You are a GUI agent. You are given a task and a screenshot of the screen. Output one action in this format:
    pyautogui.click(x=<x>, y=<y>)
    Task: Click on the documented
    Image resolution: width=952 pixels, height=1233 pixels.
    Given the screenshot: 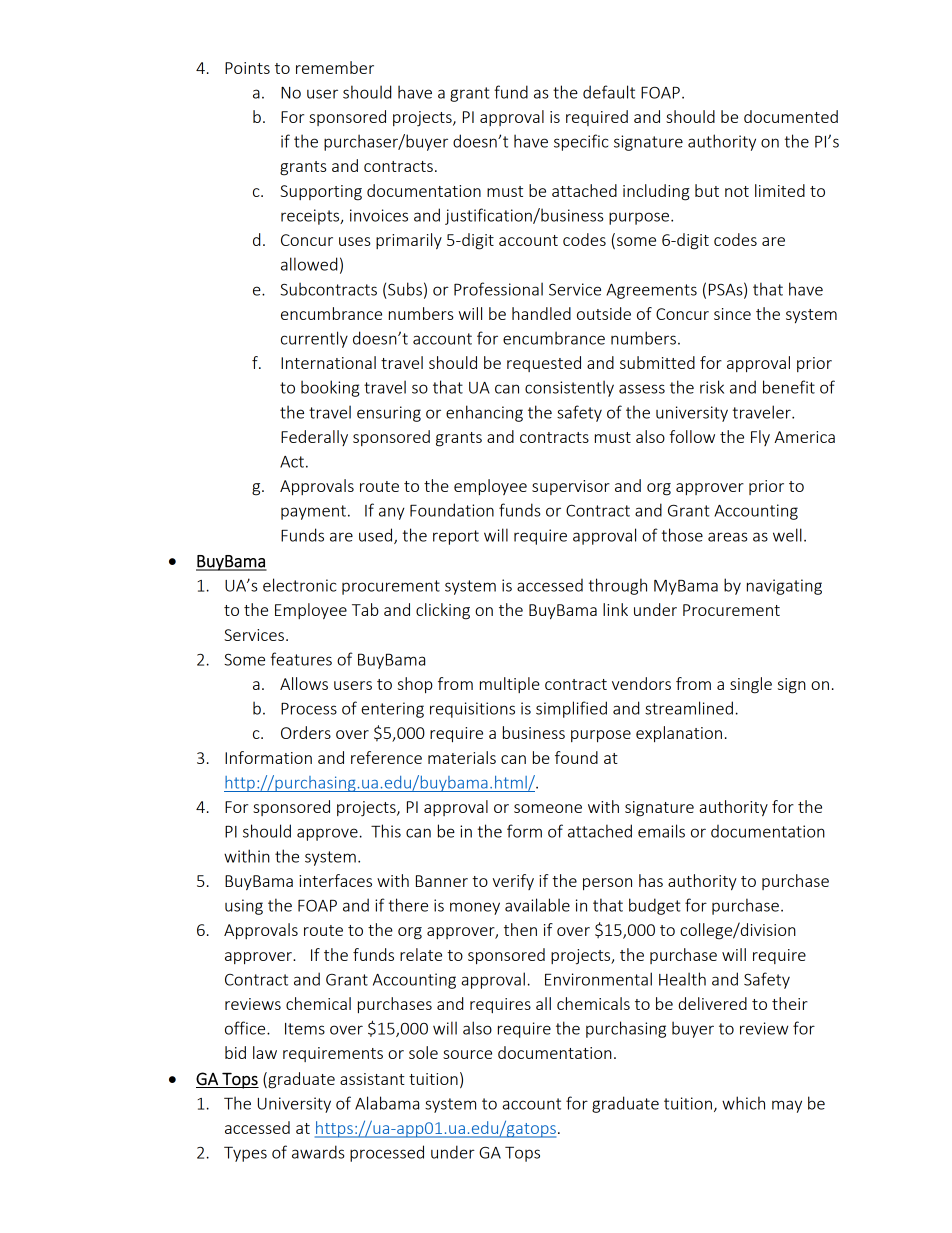 What is the action you would take?
    pyautogui.click(x=791, y=116)
